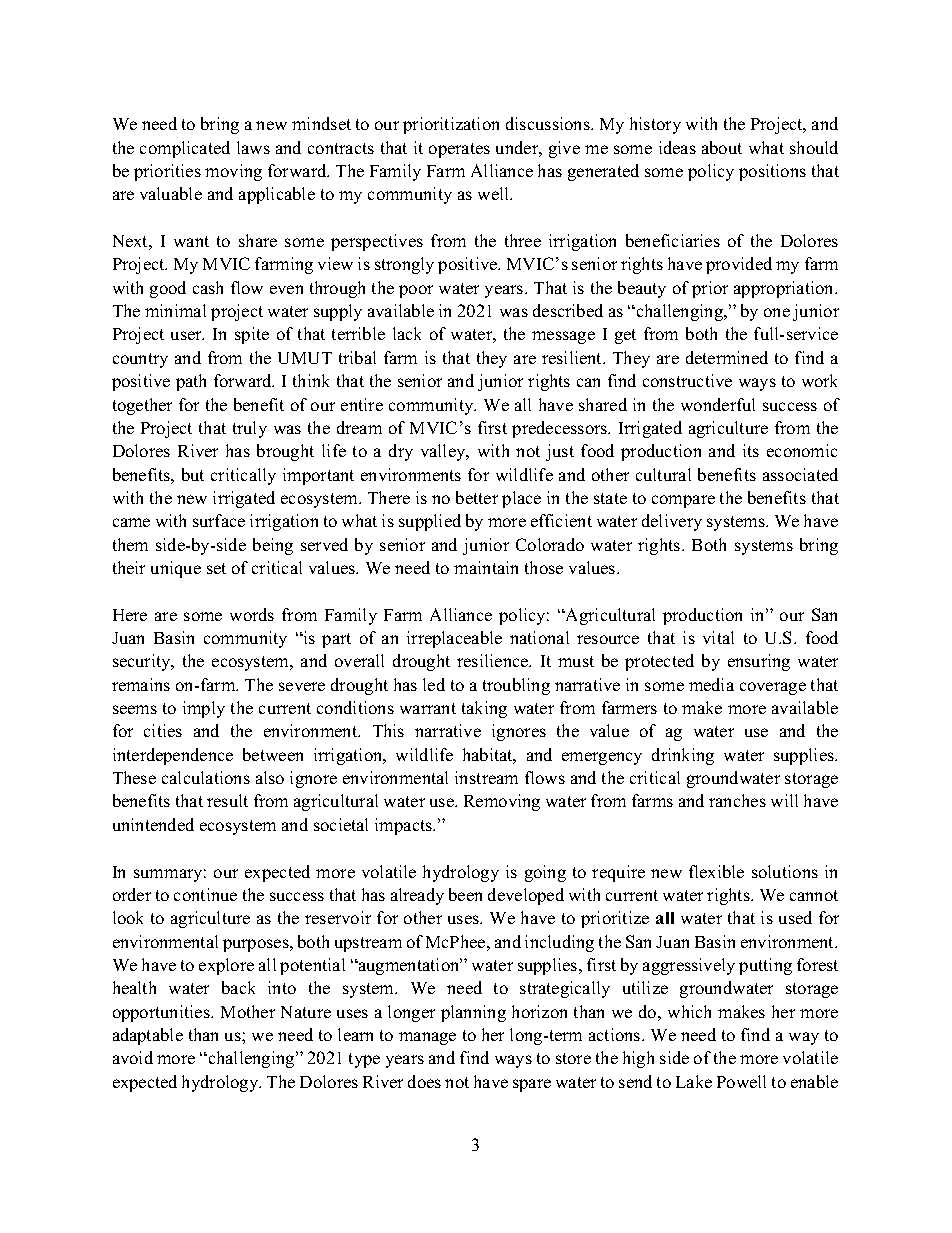 Image resolution: width=952 pixels, height=1233 pixels. What do you see at coordinates (407, 333) in the document?
I see `lack` at bounding box center [407, 333].
